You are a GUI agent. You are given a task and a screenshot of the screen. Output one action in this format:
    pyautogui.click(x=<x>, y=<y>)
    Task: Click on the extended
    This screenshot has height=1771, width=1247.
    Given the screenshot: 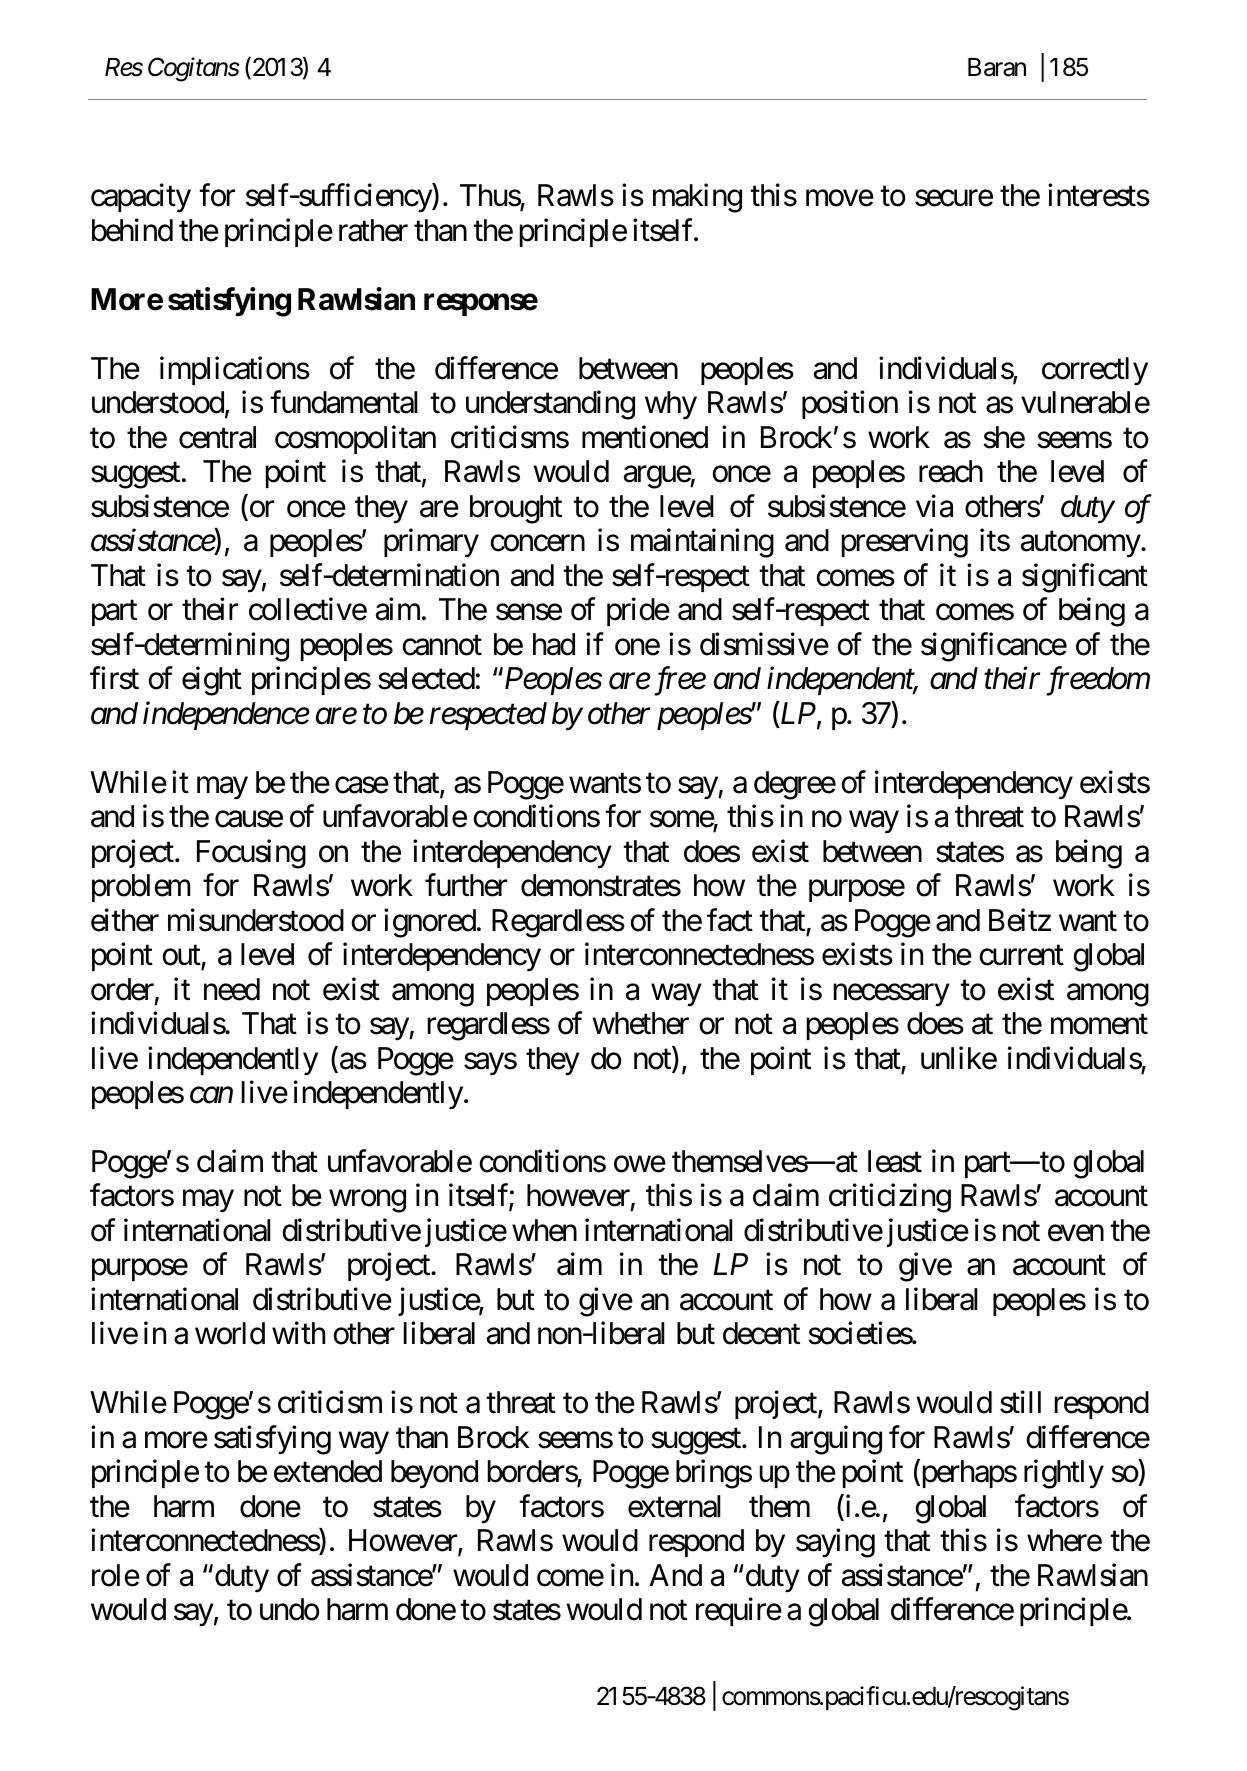 What is the action you would take?
    pyautogui.click(x=328, y=1471)
